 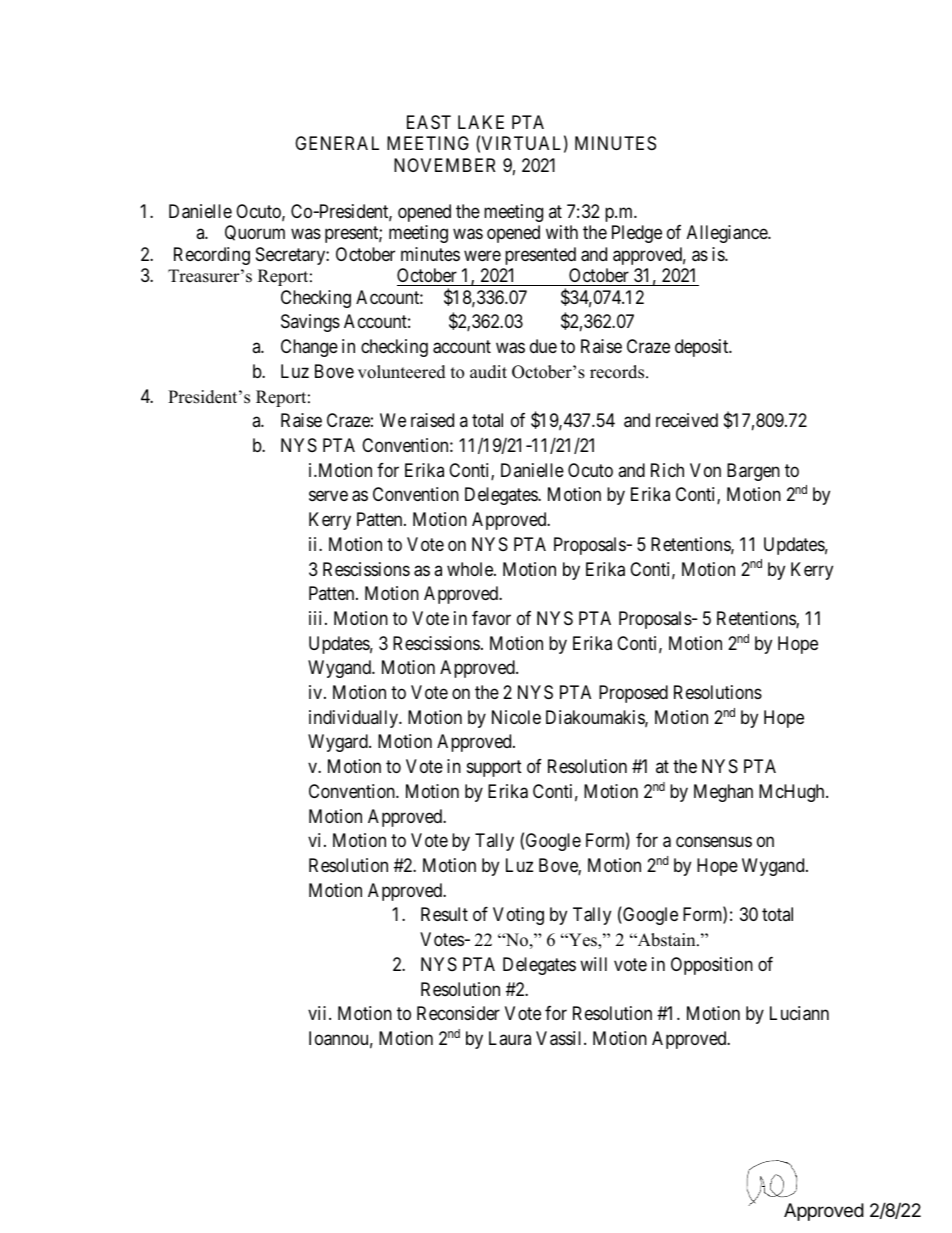 What do you see at coordinates (458, 1013) in the screenshot?
I see `Reconsider` at bounding box center [458, 1013].
